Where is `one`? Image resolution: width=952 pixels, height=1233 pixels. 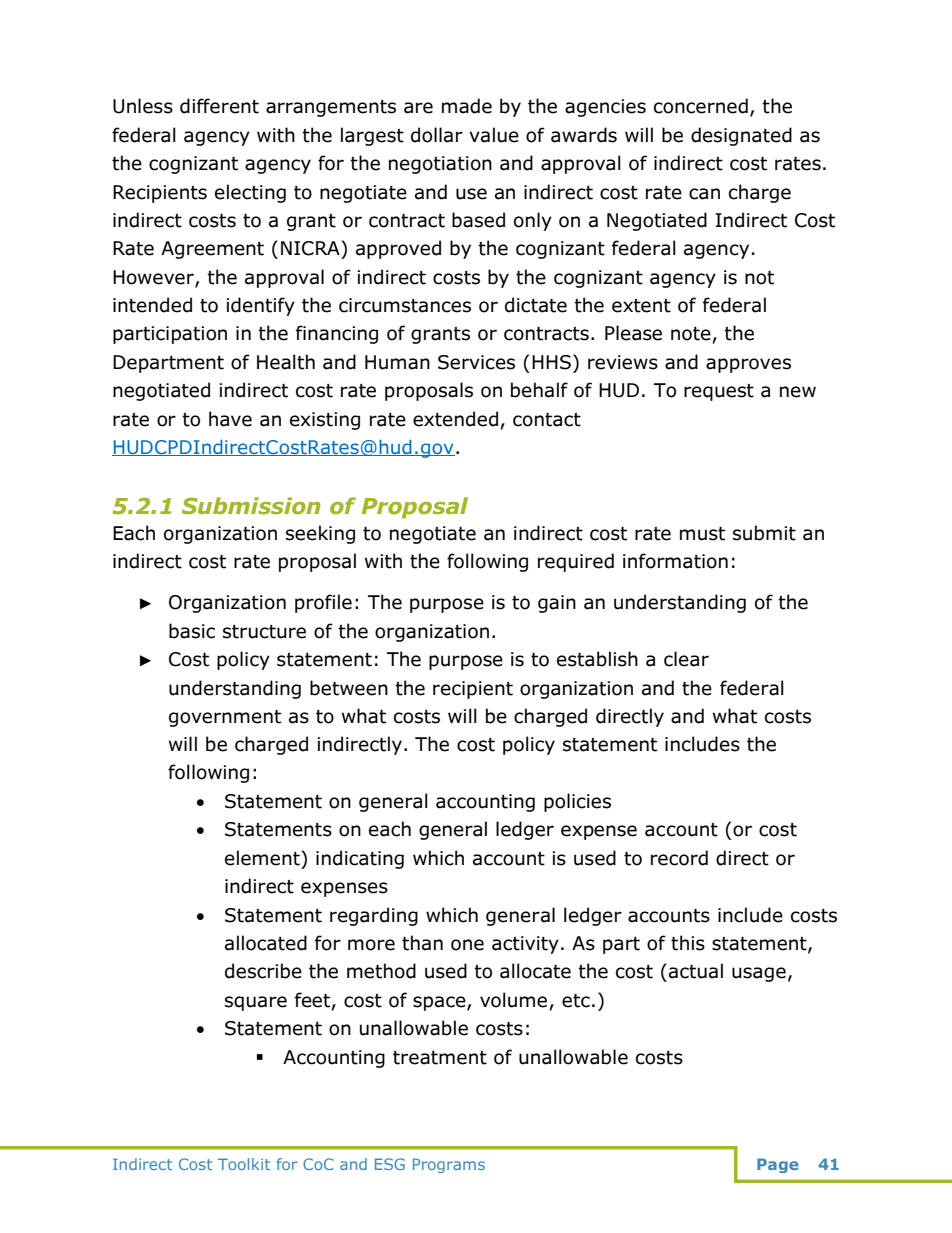 one is located at coordinates (467, 945).
